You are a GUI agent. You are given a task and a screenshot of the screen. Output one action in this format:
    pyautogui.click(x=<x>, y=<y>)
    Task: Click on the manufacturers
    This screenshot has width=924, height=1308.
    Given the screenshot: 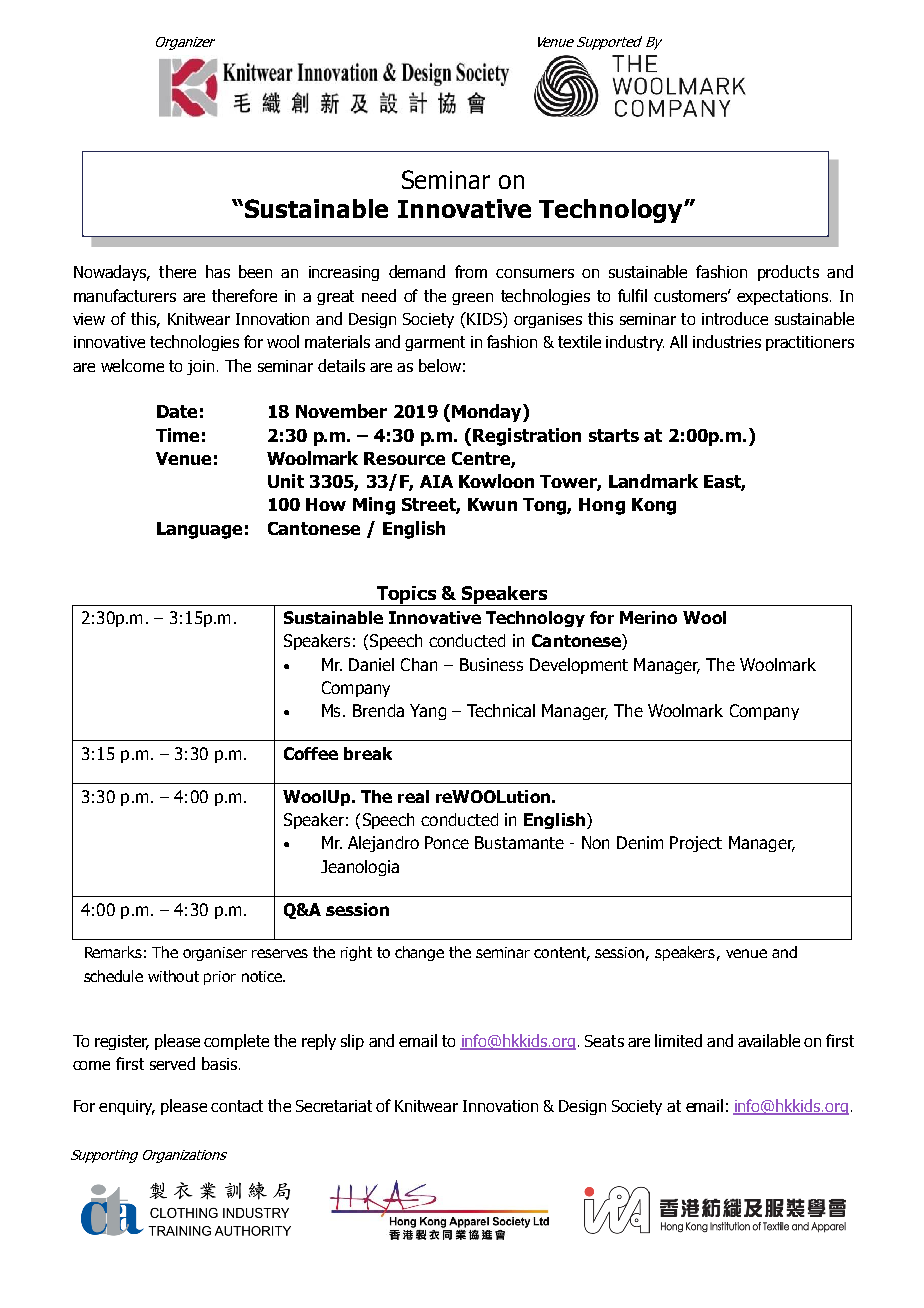 What is the action you would take?
    pyautogui.click(x=125, y=295)
